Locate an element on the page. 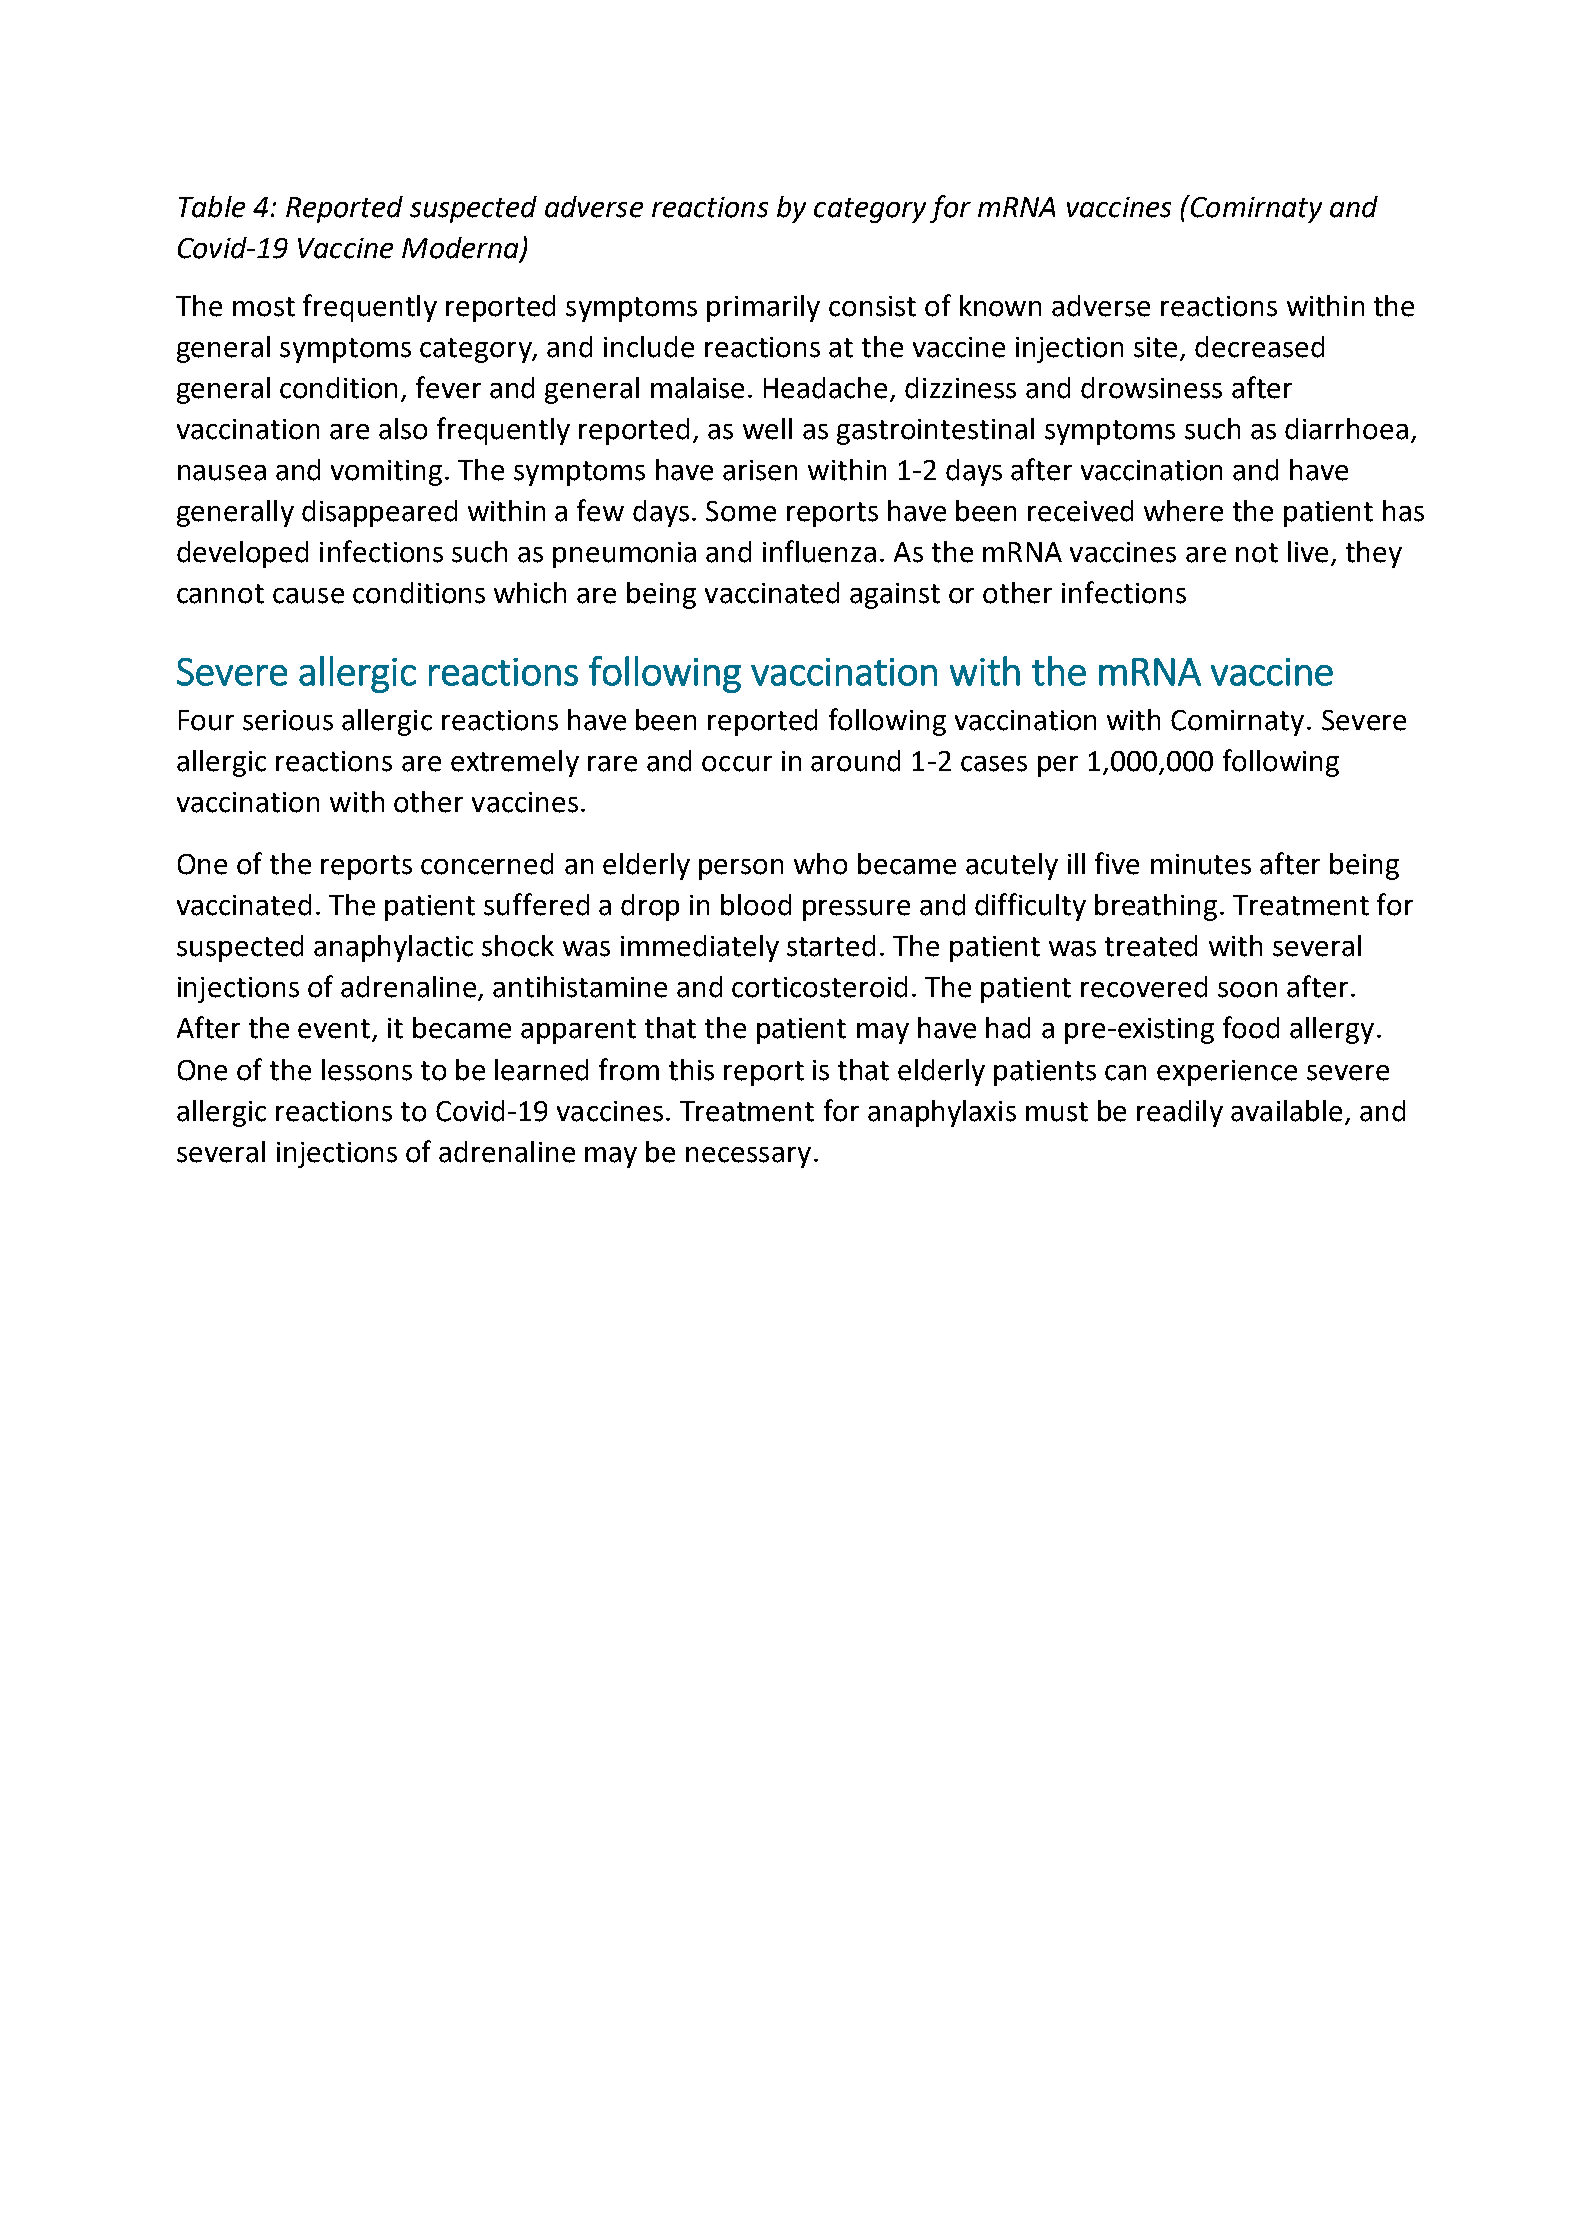 The image size is (1569, 2218). serious is located at coordinates (288, 720).
